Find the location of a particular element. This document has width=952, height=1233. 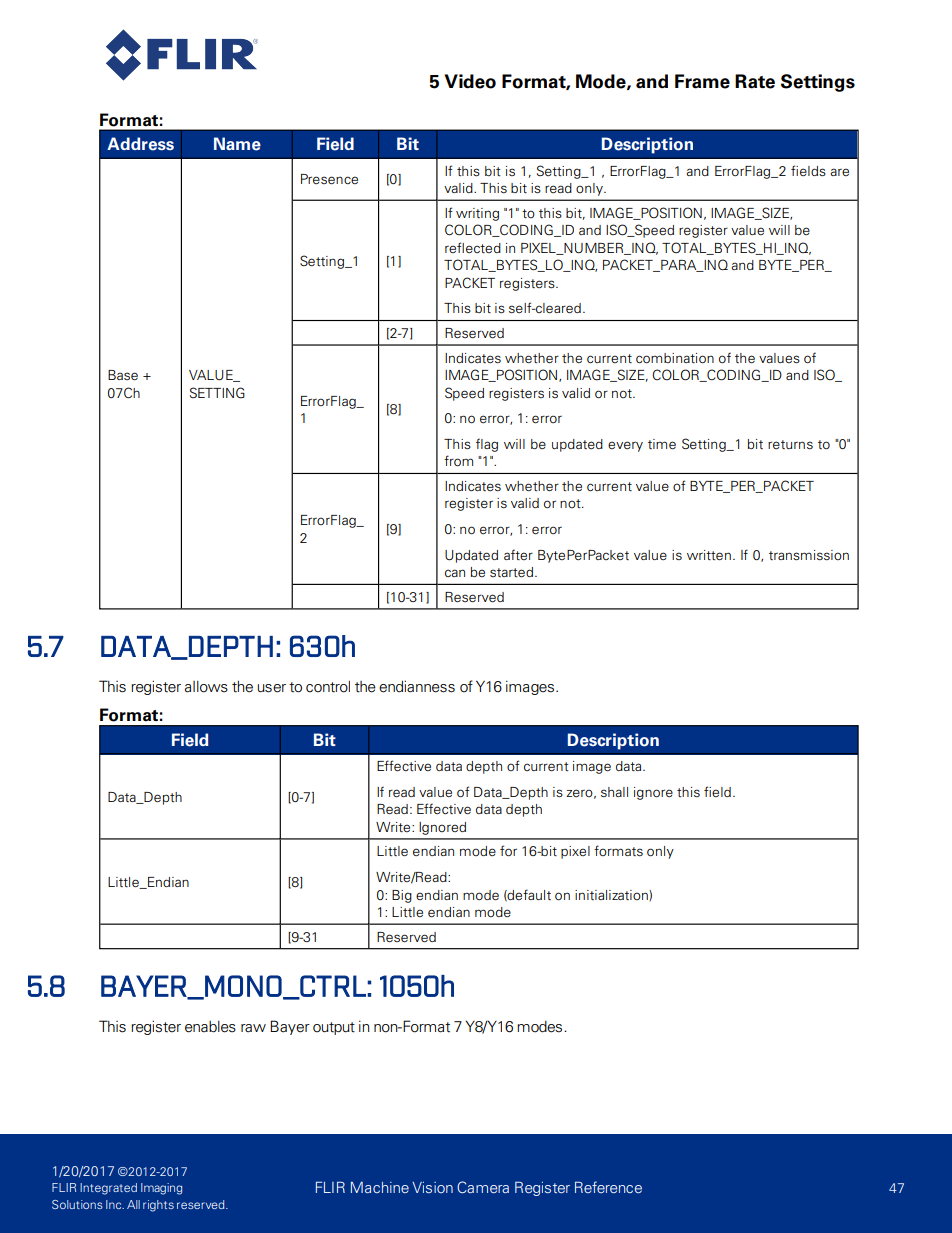

enables is located at coordinates (210, 1027).
